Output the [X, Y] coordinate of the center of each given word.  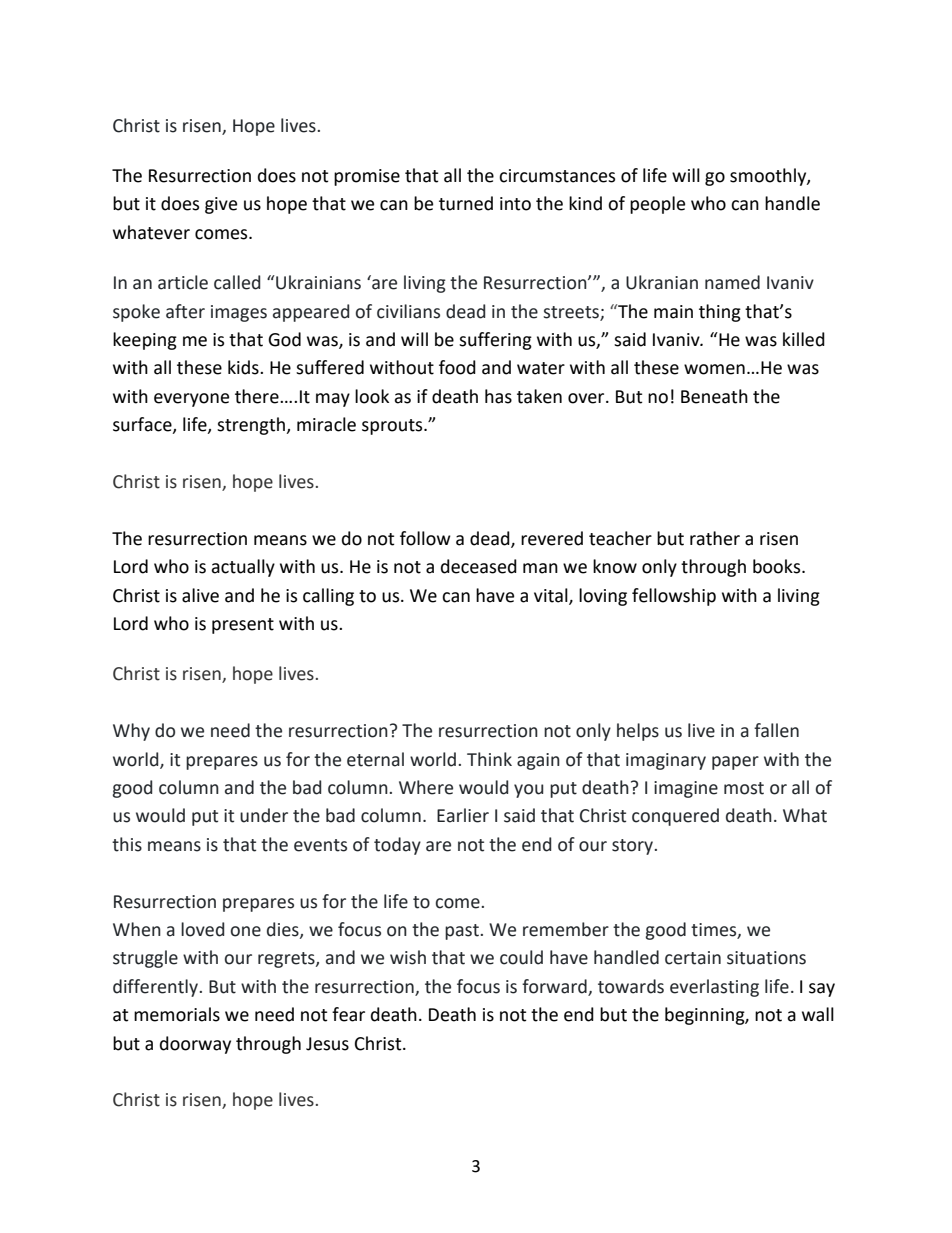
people [657, 205]
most [744, 788]
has [498, 396]
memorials [177, 1014]
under [264, 815]
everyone [191, 400]
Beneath [714, 396]
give [221, 205]
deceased [479, 566]
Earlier [463, 815]
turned [466, 203]
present [243, 626]
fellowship [674, 597]
